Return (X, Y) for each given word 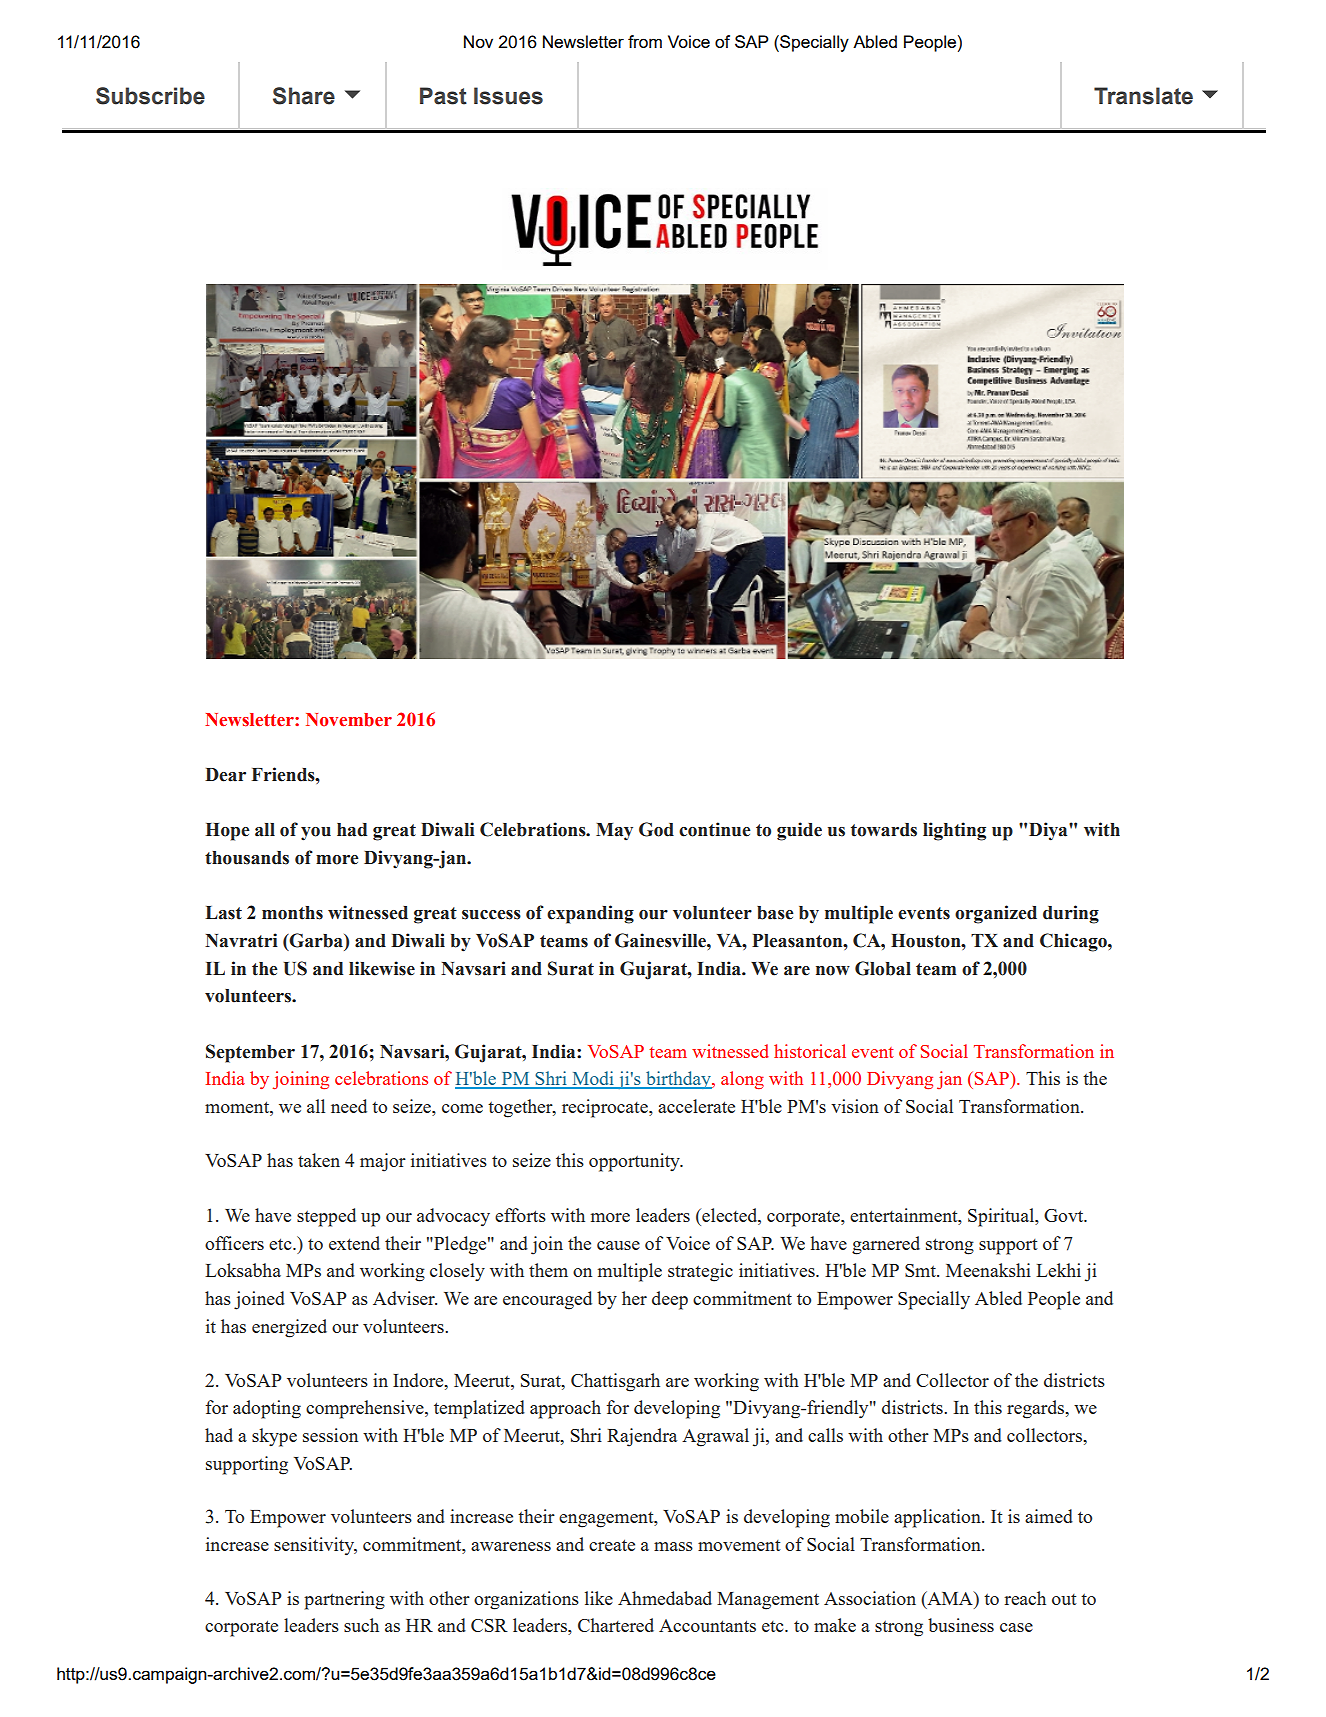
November (349, 720)
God (656, 829)
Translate (1143, 96)
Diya (1049, 831)
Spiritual (1002, 1217)
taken (319, 1160)
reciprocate (606, 1108)
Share (304, 96)
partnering (344, 1600)
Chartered (616, 1625)
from (645, 41)
